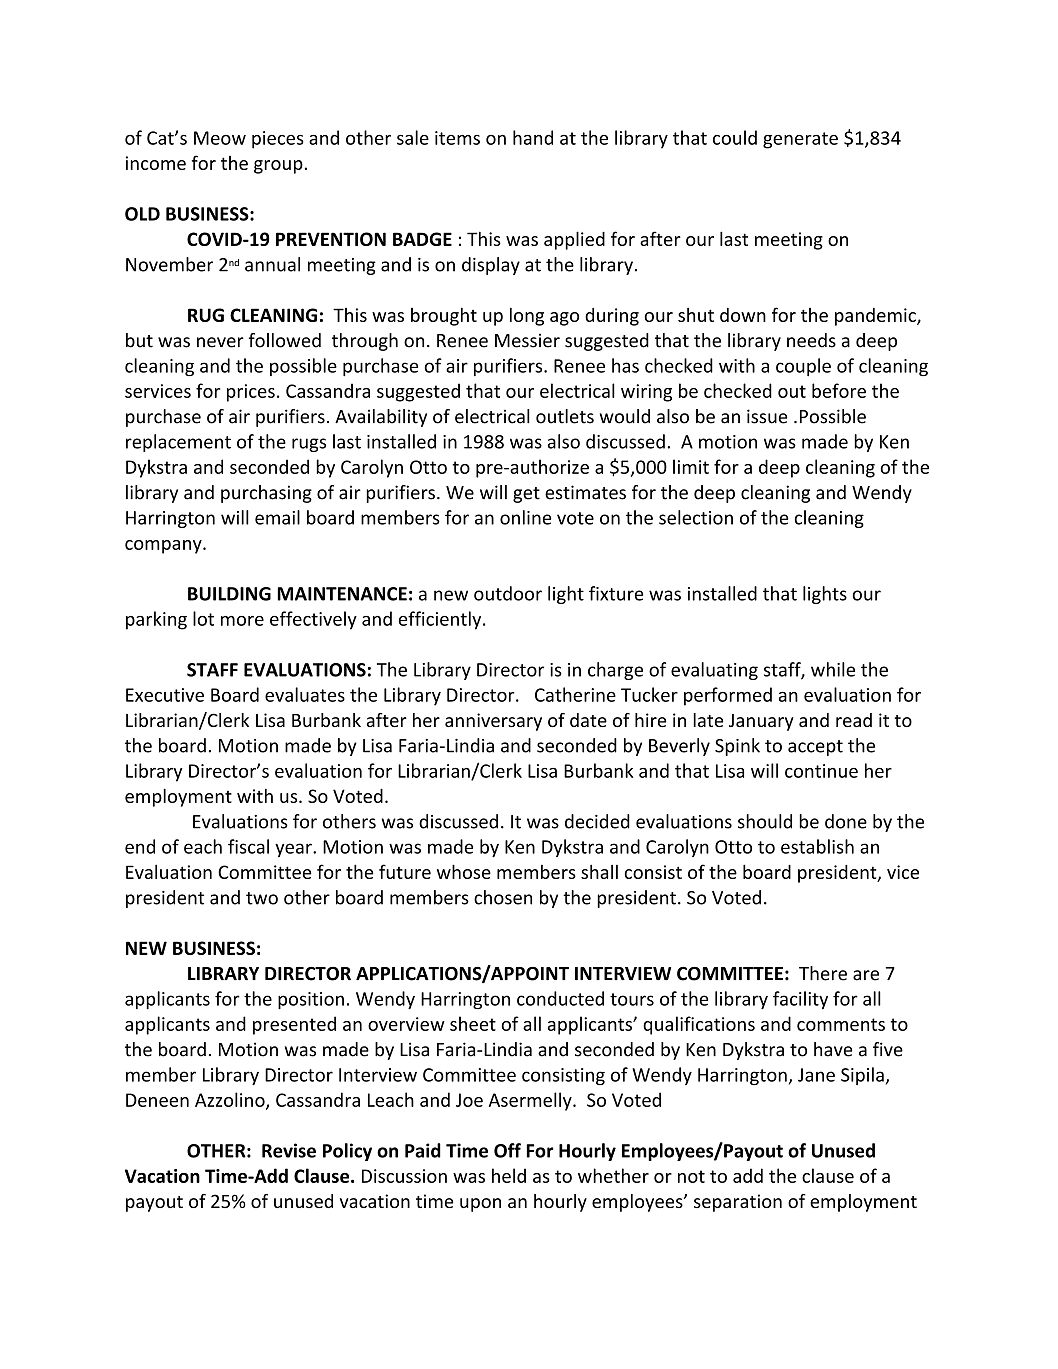 This screenshot has height=1369, width=1058. Describe the element at coordinates (251, 393) in the screenshot. I see `prices` at that location.
